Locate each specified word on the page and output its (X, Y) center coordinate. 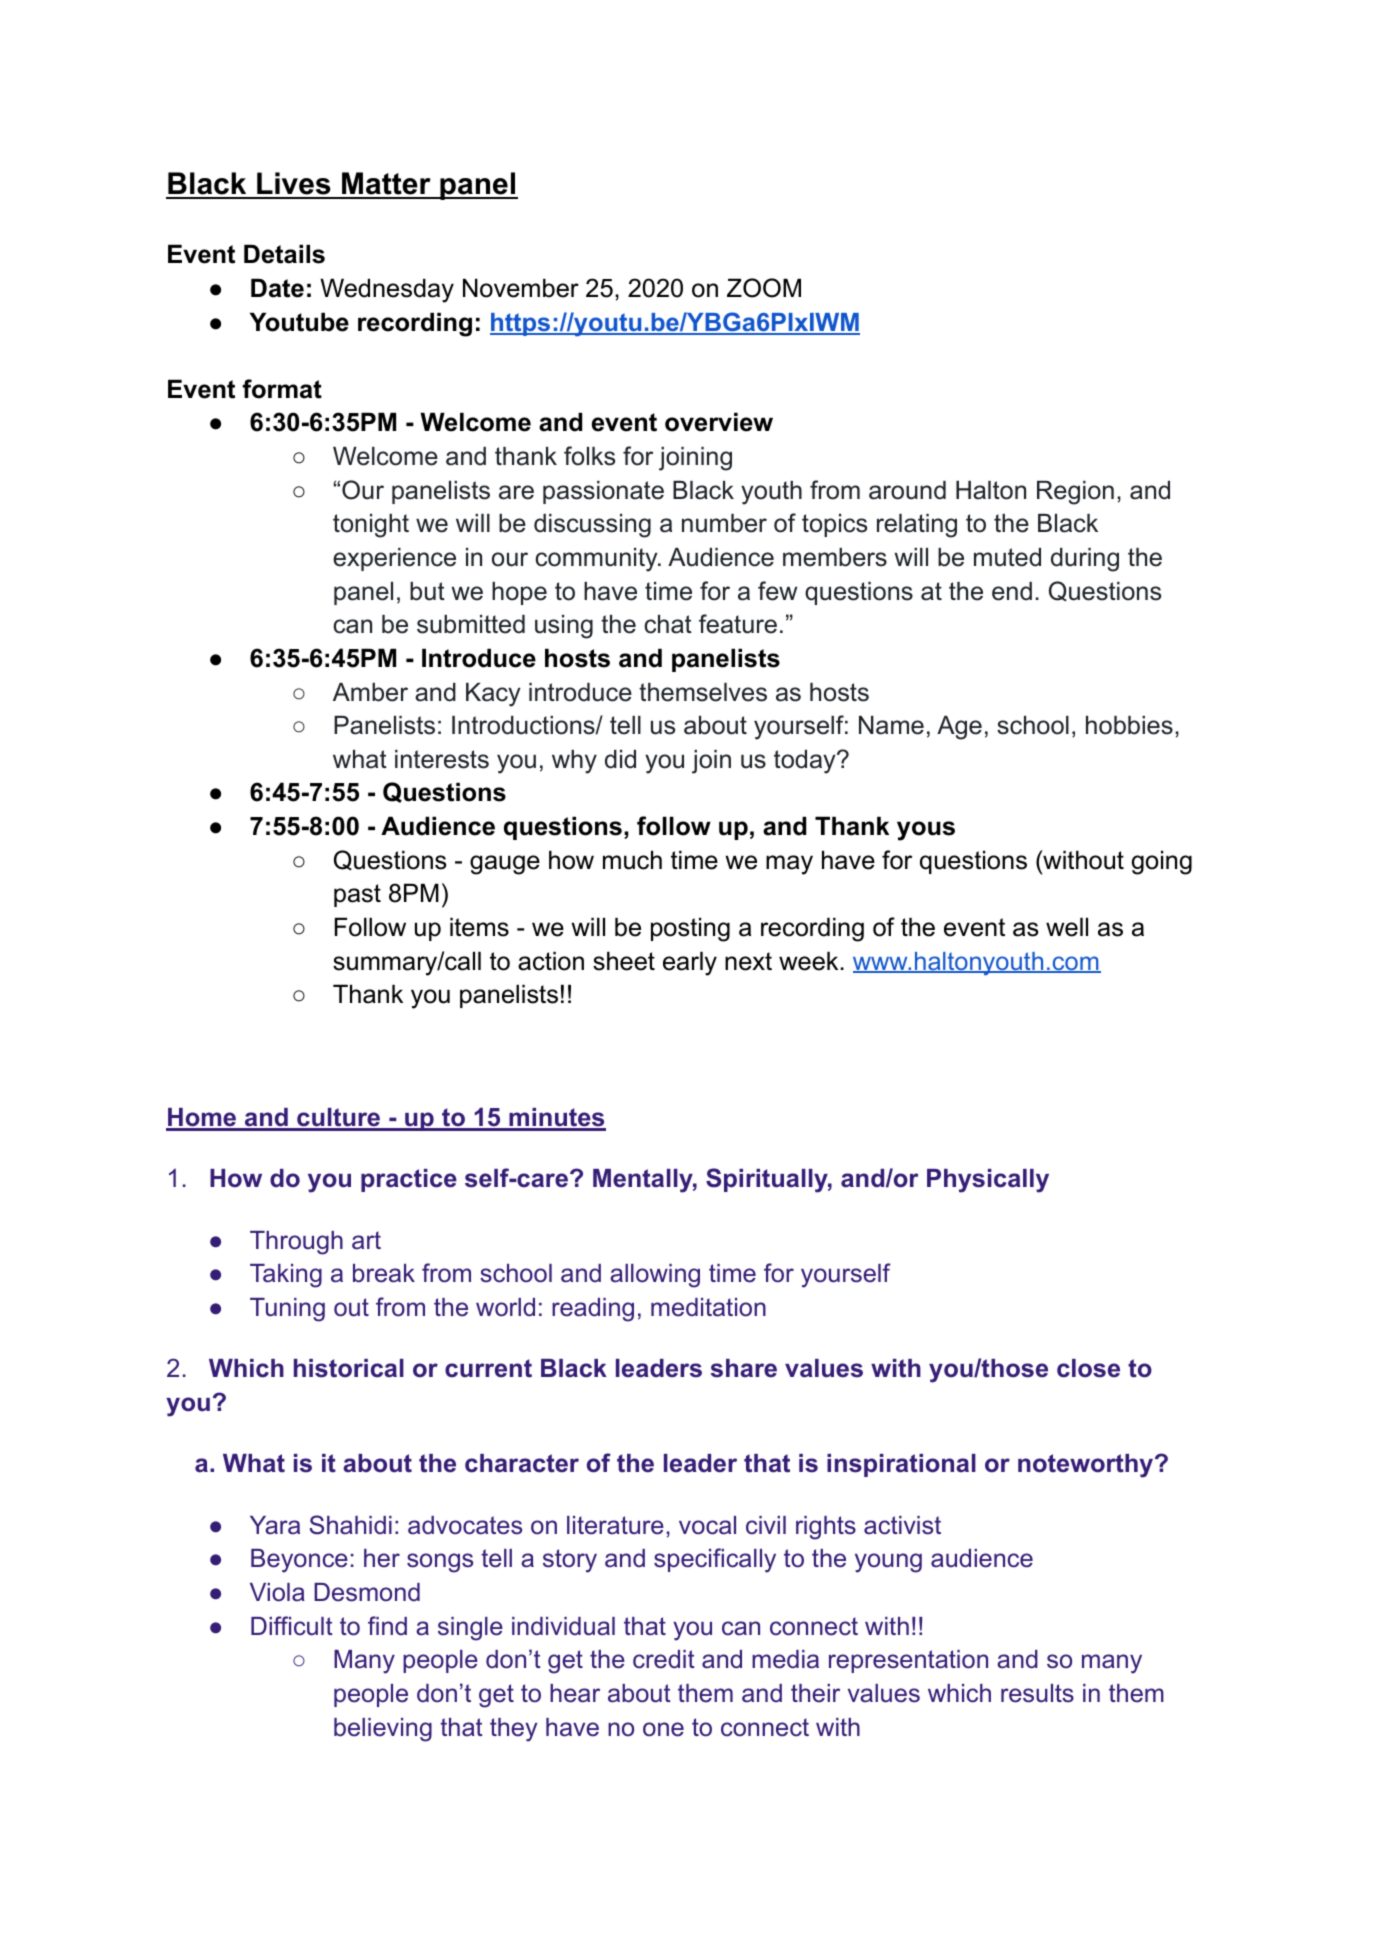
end (1012, 591)
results (1037, 1693)
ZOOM (764, 288)
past (357, 895)
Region (1075, 493)
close (1088, 1368)
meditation (708, 1307)
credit (664, 1659)
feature (738, 624)
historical (349, 1368)
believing (383, 1730)
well (1067, 927)
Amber (370, 692)
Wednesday (387, 290)
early (690, 963)
